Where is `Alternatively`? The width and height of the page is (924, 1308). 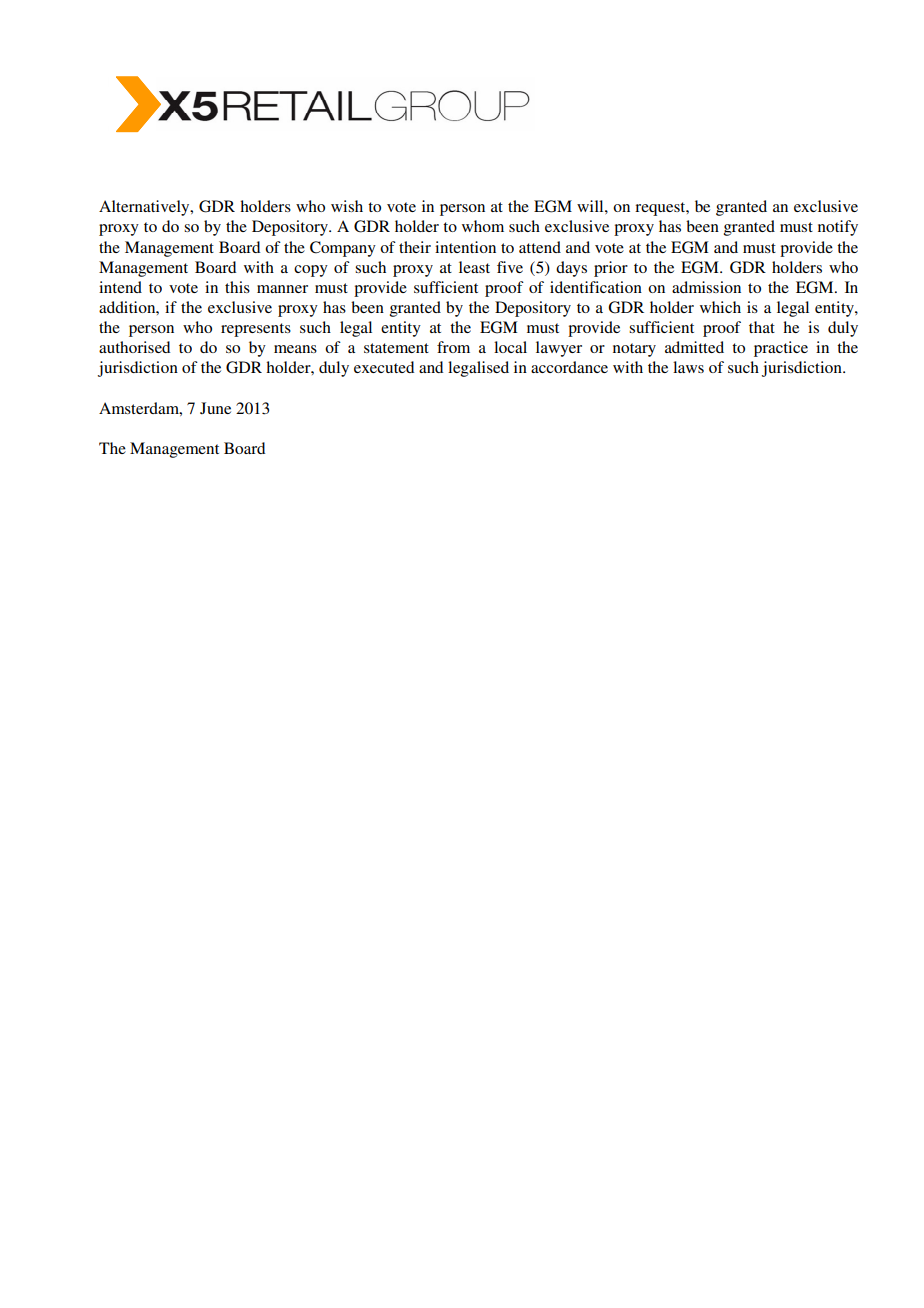 Alternatively is located at coordinates (145, 208).
